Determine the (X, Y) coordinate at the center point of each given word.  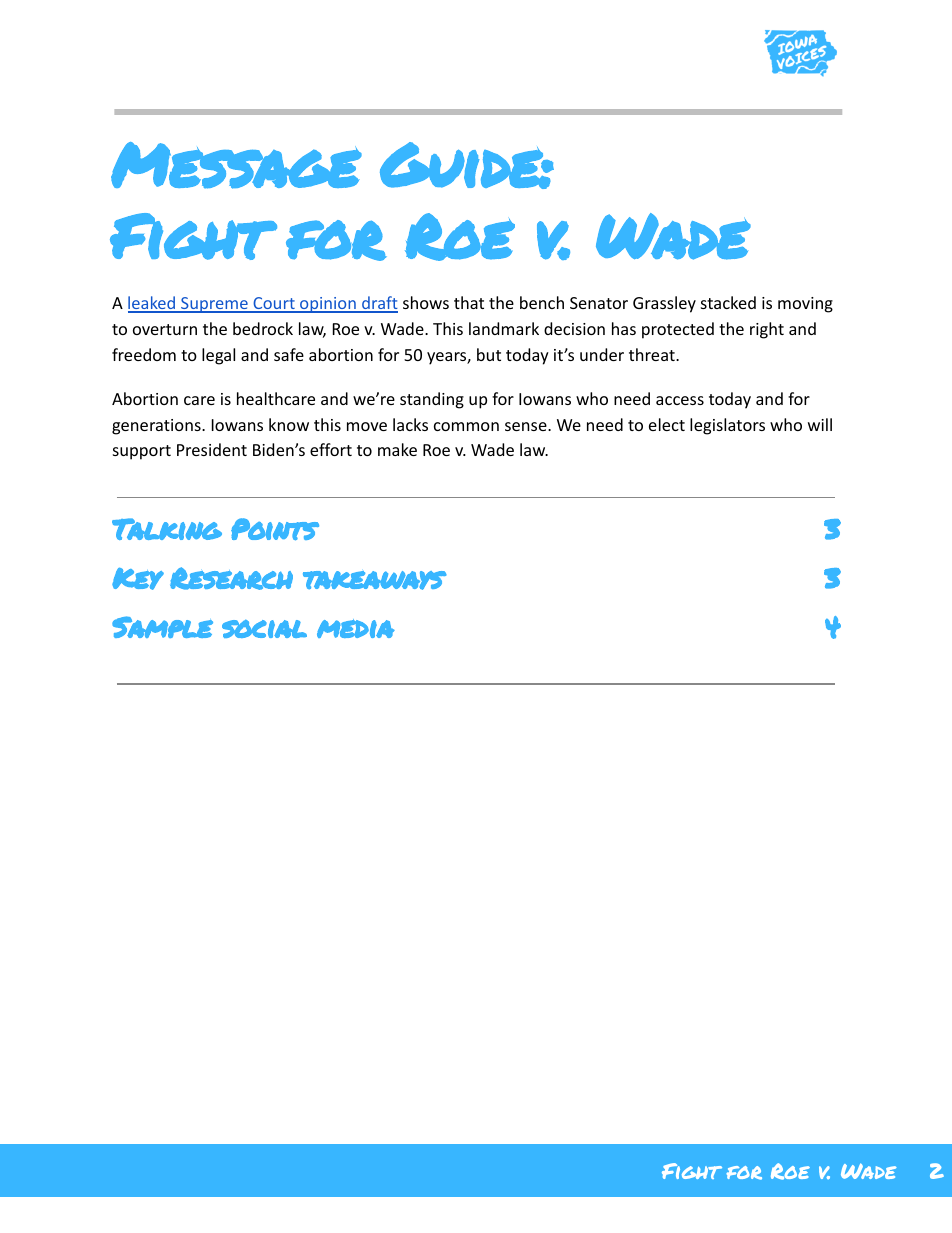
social (264, 629)
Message (236, 165)
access (680, 400)
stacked (728, 302)
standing (432, 400)
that (469, 302)
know (289, 424)
